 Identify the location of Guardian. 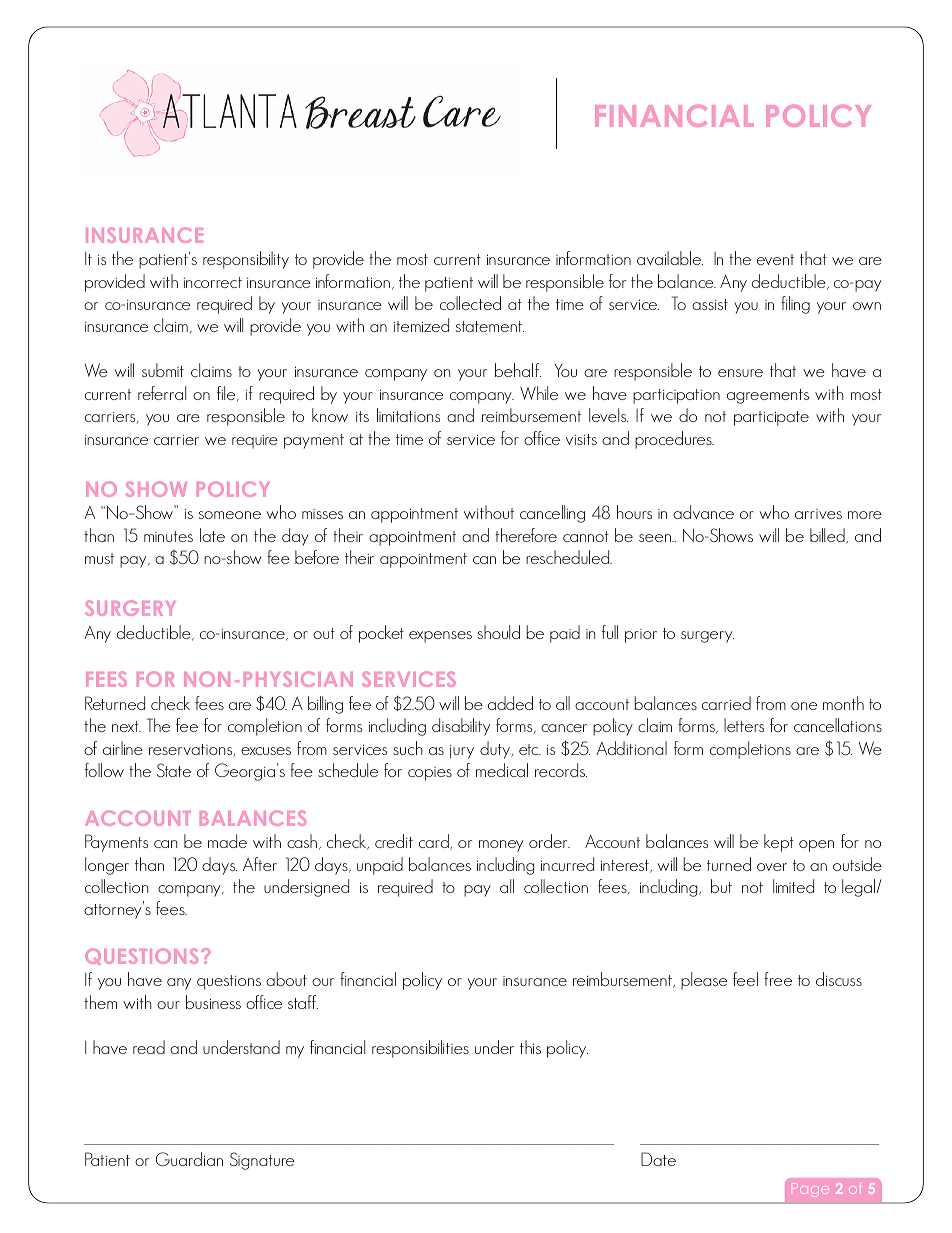
(189, 1159).
